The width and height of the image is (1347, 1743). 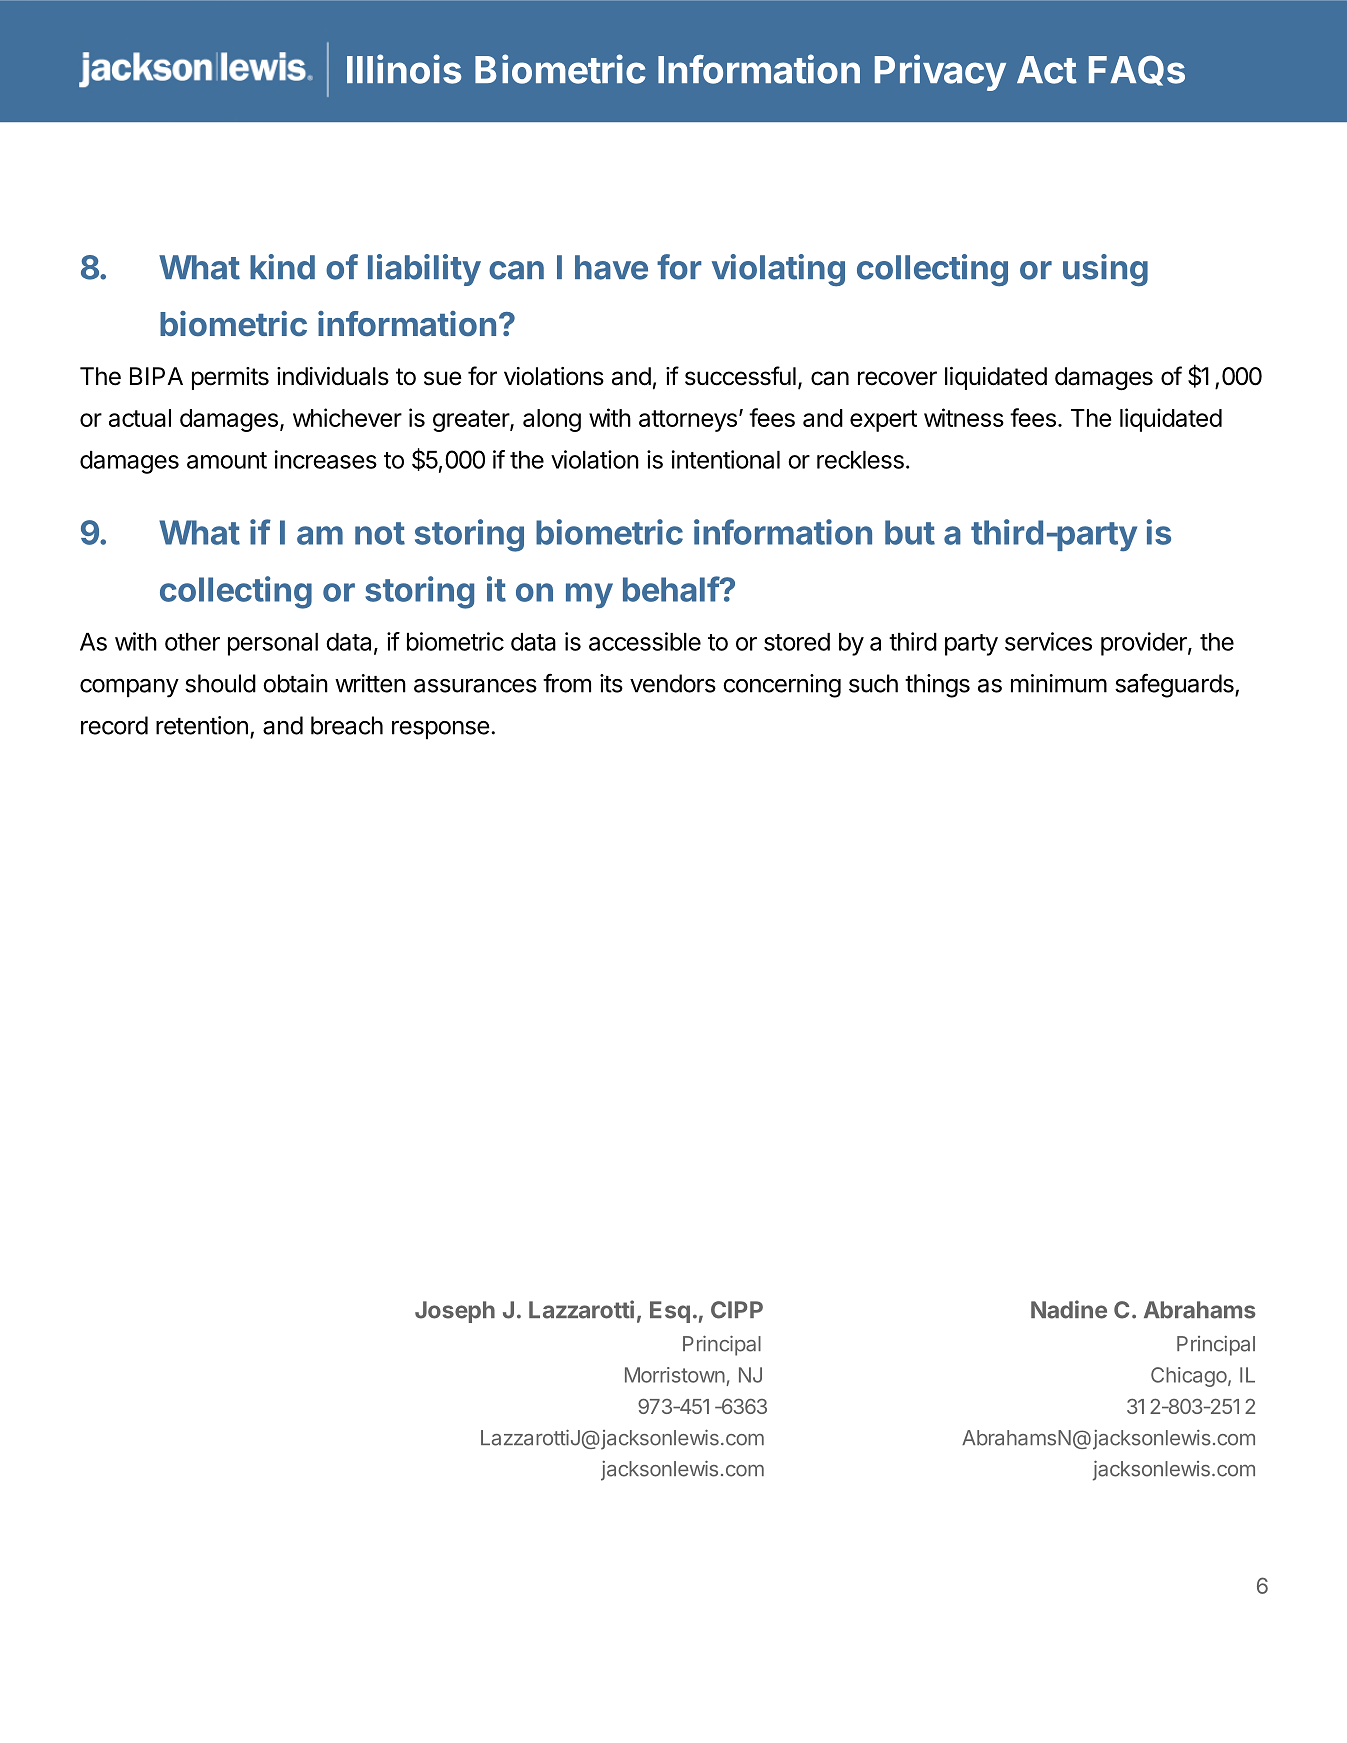 What do you see at coordinates (670, 1312) in the image?
I see `Esq` at bounding box center [670, 1312].
